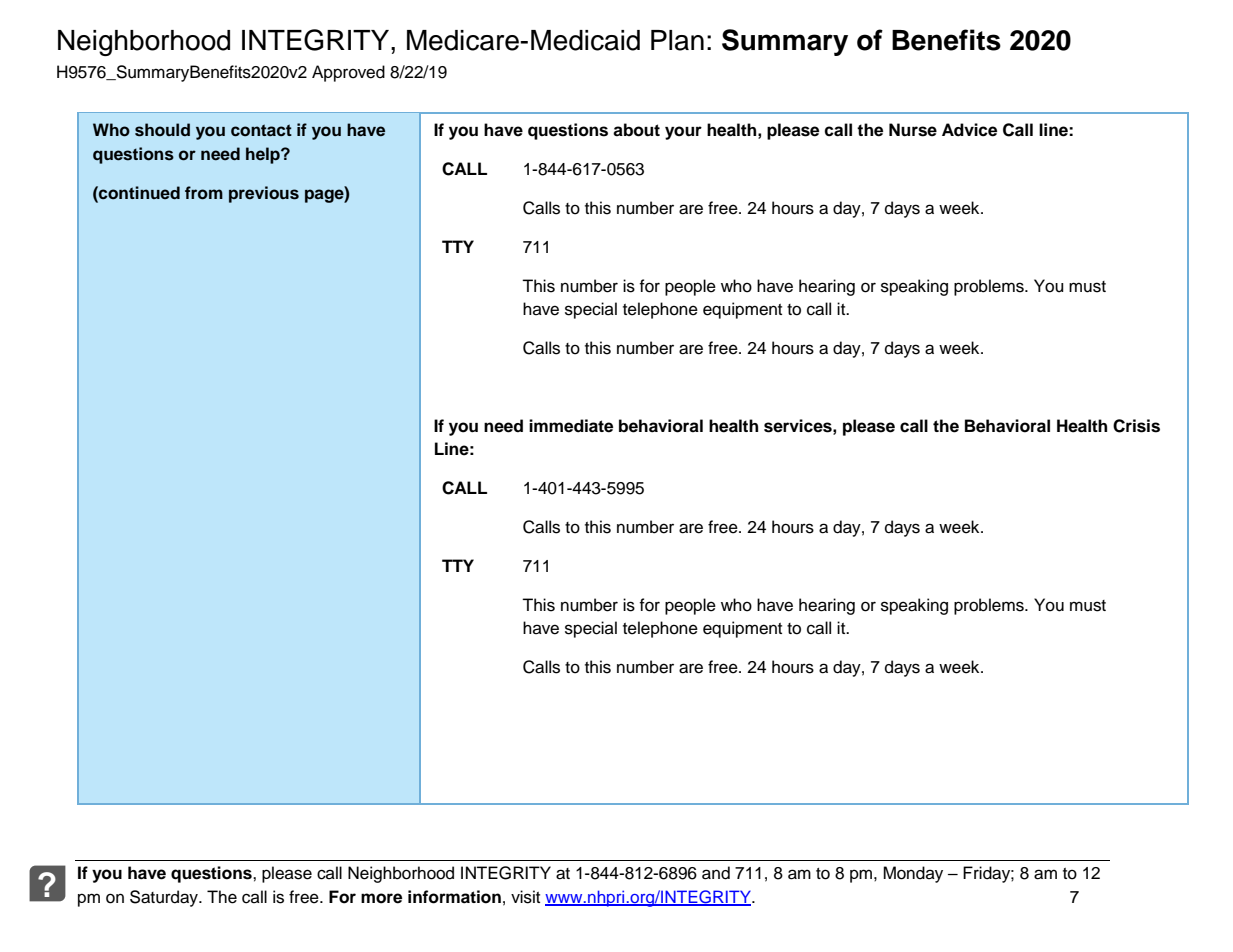  I want to click on Advice, so click(969, 130).
